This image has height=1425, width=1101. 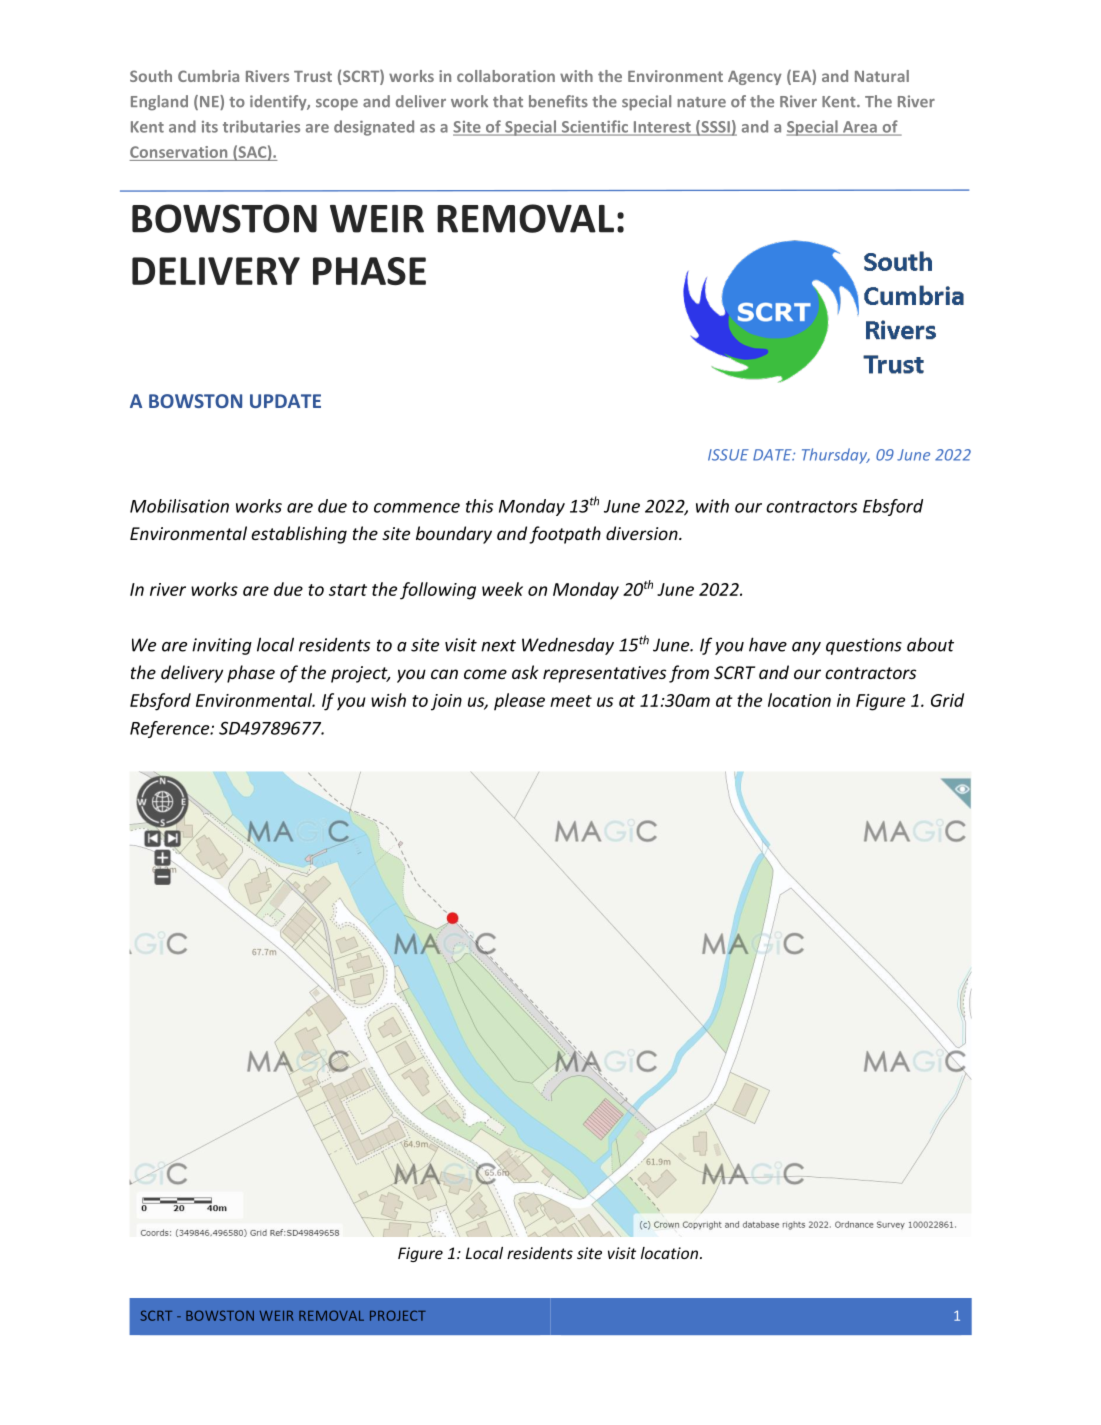 What do you see at coordinates (728, 455) in the image?
I see `ISSUE` at bounding box center [728, 455].
